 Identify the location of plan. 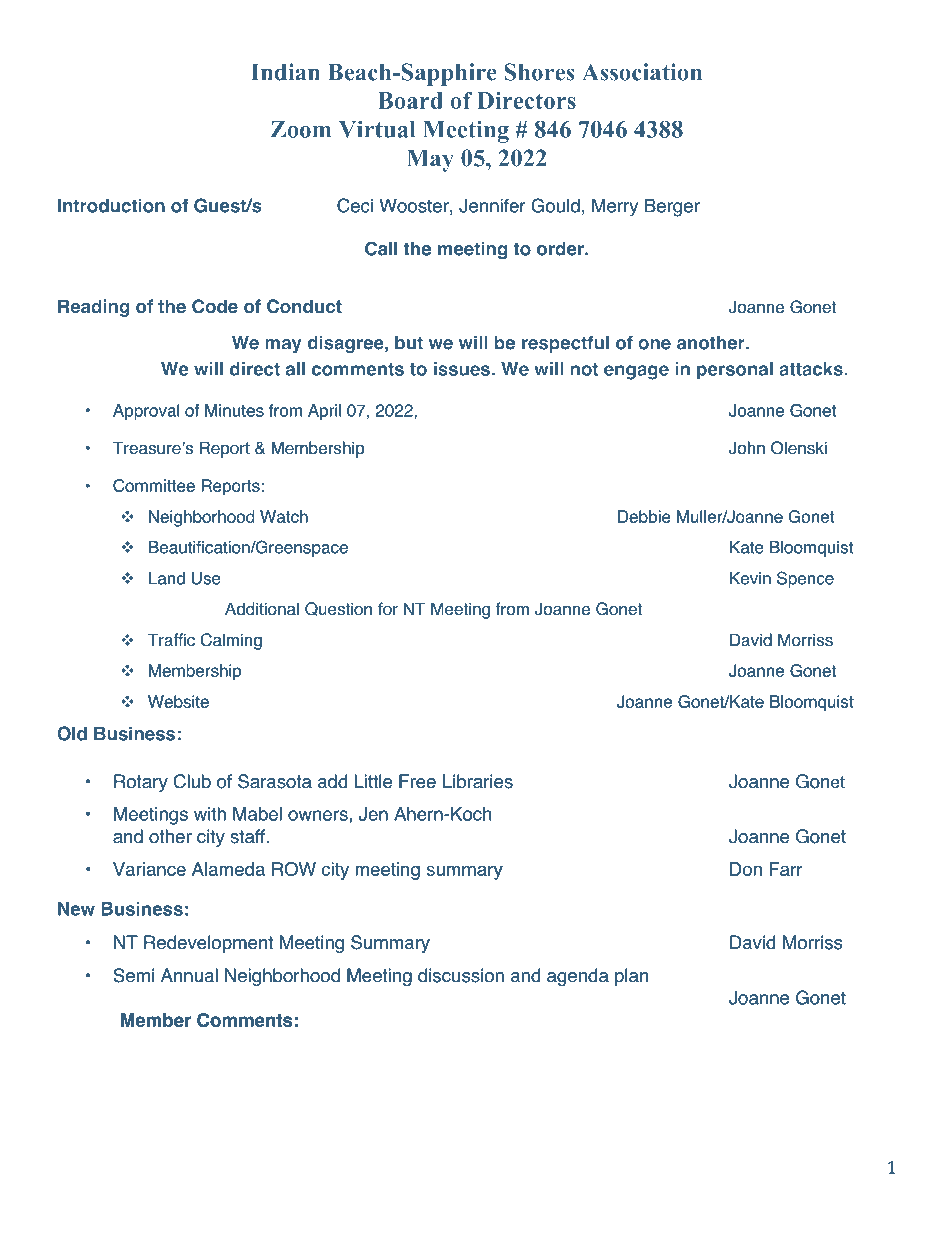
(631, 977).
